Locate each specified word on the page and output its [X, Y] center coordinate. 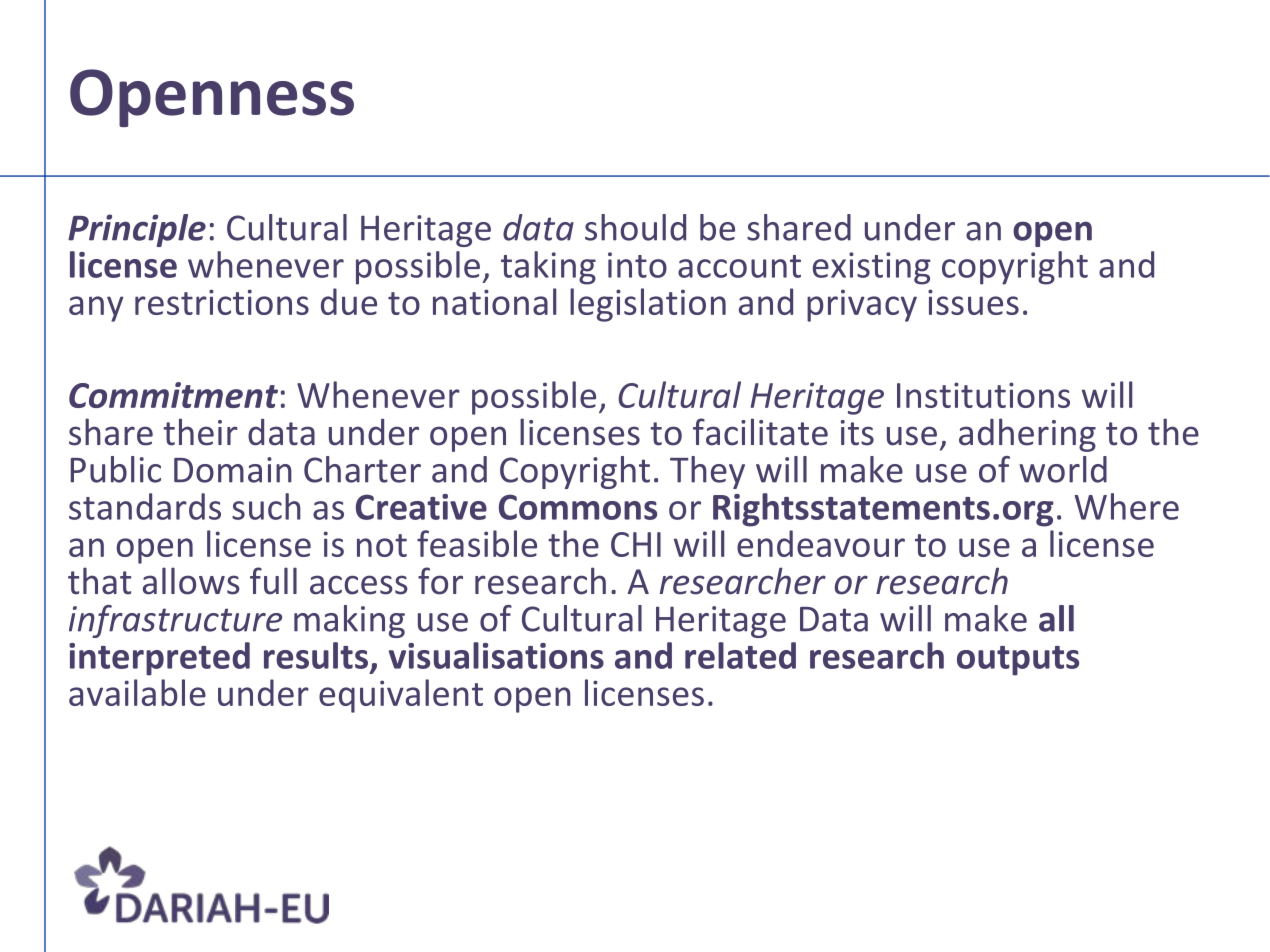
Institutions [983, 395]
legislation [648, 305]
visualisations [496, 655]
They [707, 472]
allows [191, 581]
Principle [137, 230]
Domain [233, 470]
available [137, 692]
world [1063, 469]
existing [872, 268]
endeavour [821, 543]
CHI [636, 544]
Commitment [173, 395]
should [635, 227]
